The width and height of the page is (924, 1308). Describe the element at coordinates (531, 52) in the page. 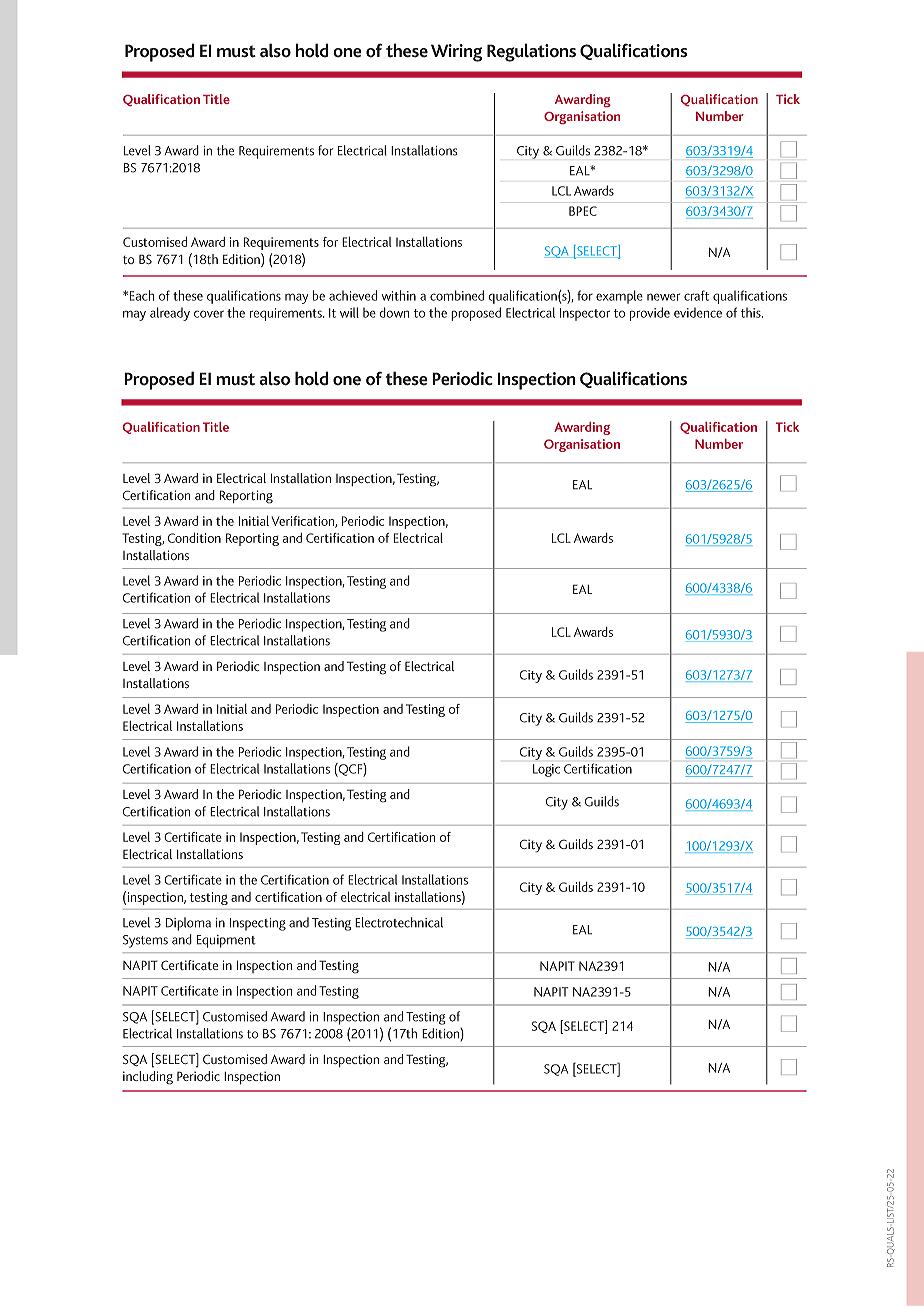

I see `Regulations` at that location.
